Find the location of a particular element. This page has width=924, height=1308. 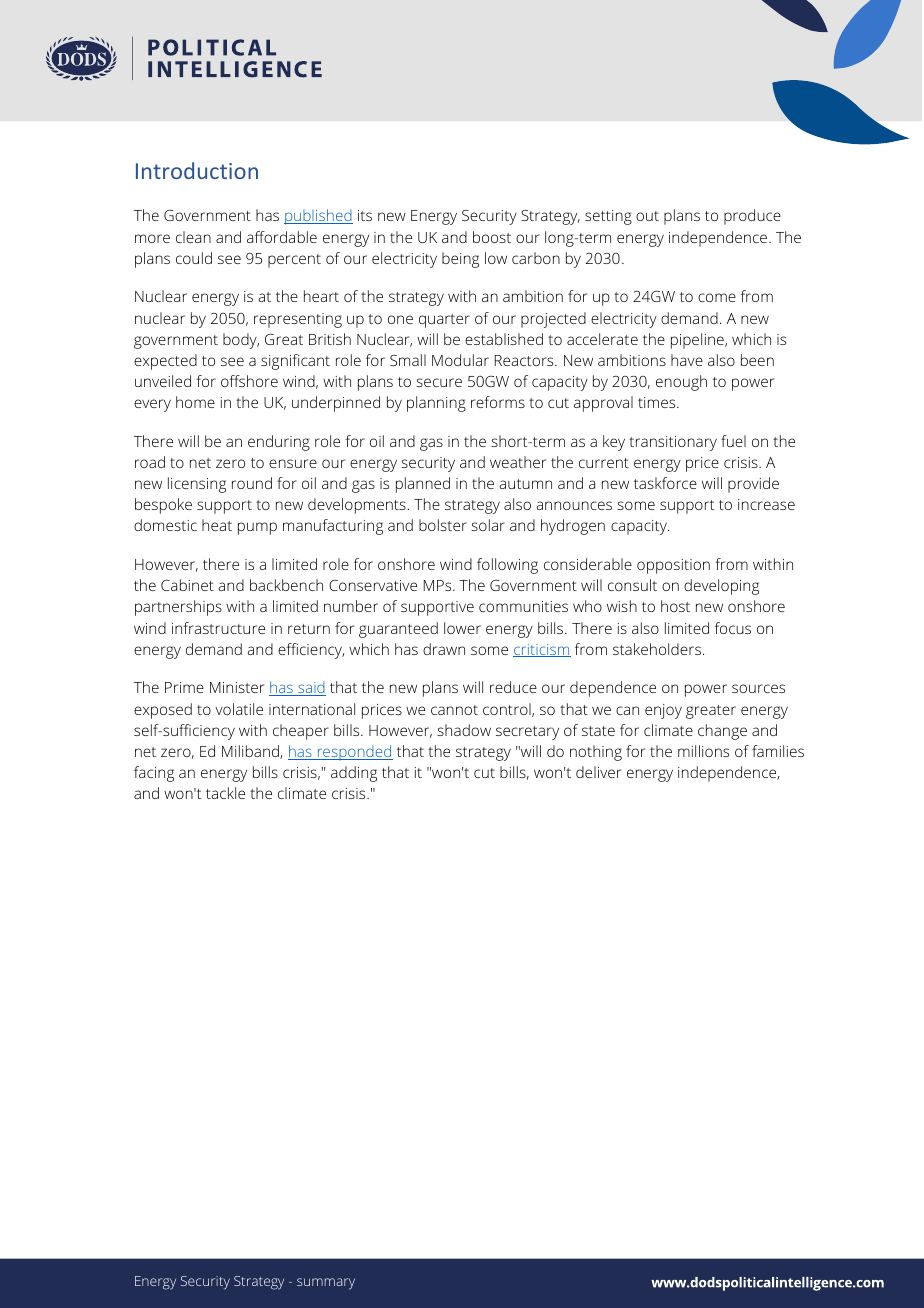

home is located at coordinates (195, 402).
